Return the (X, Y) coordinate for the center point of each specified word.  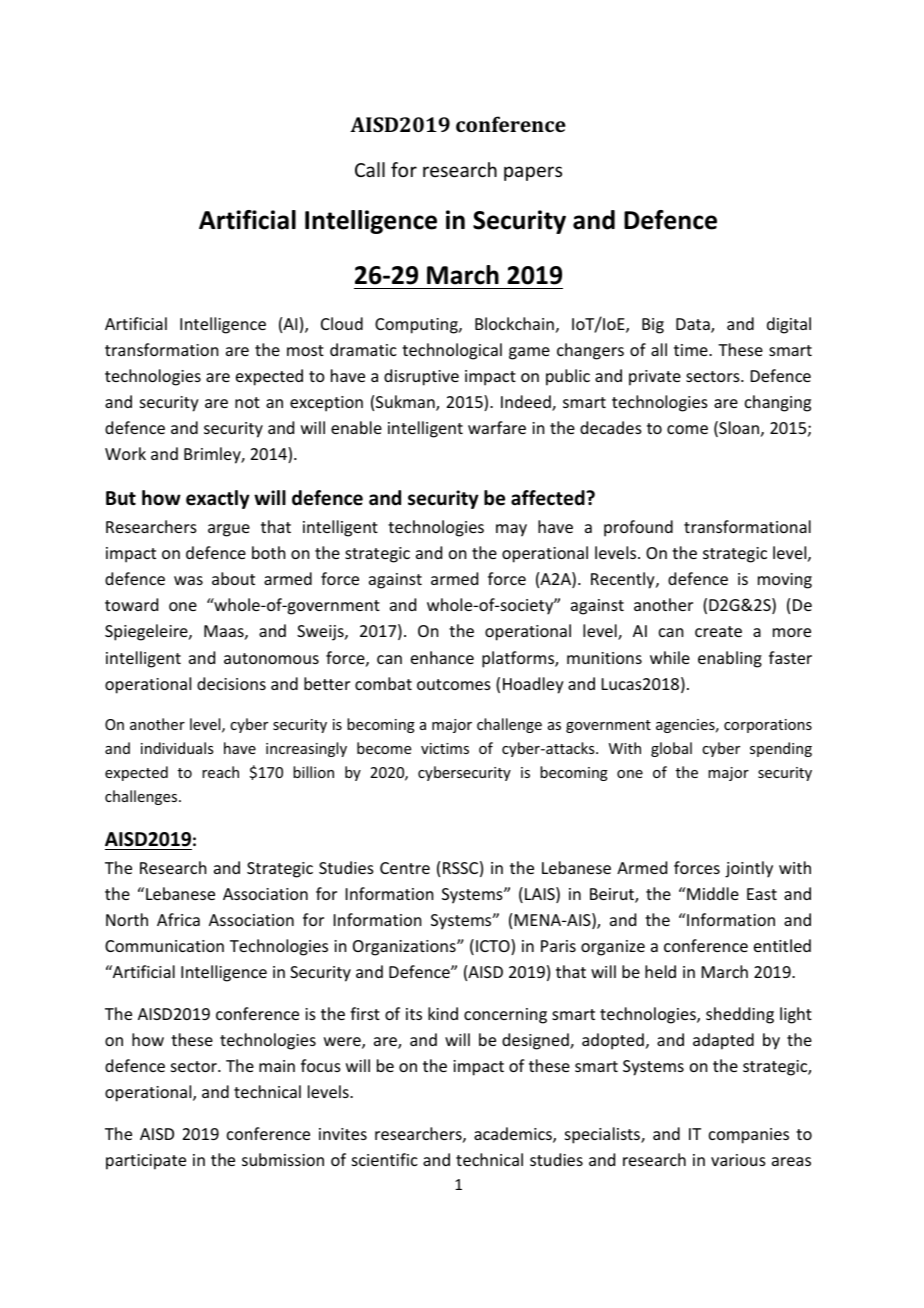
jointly (749, 869)
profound (638, 528)
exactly (218, 499)
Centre (405, 868)
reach (220, 772)
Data (694, 325)
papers (533, 173)
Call (370, 169)
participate (146, 1162)
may (511, 530)
